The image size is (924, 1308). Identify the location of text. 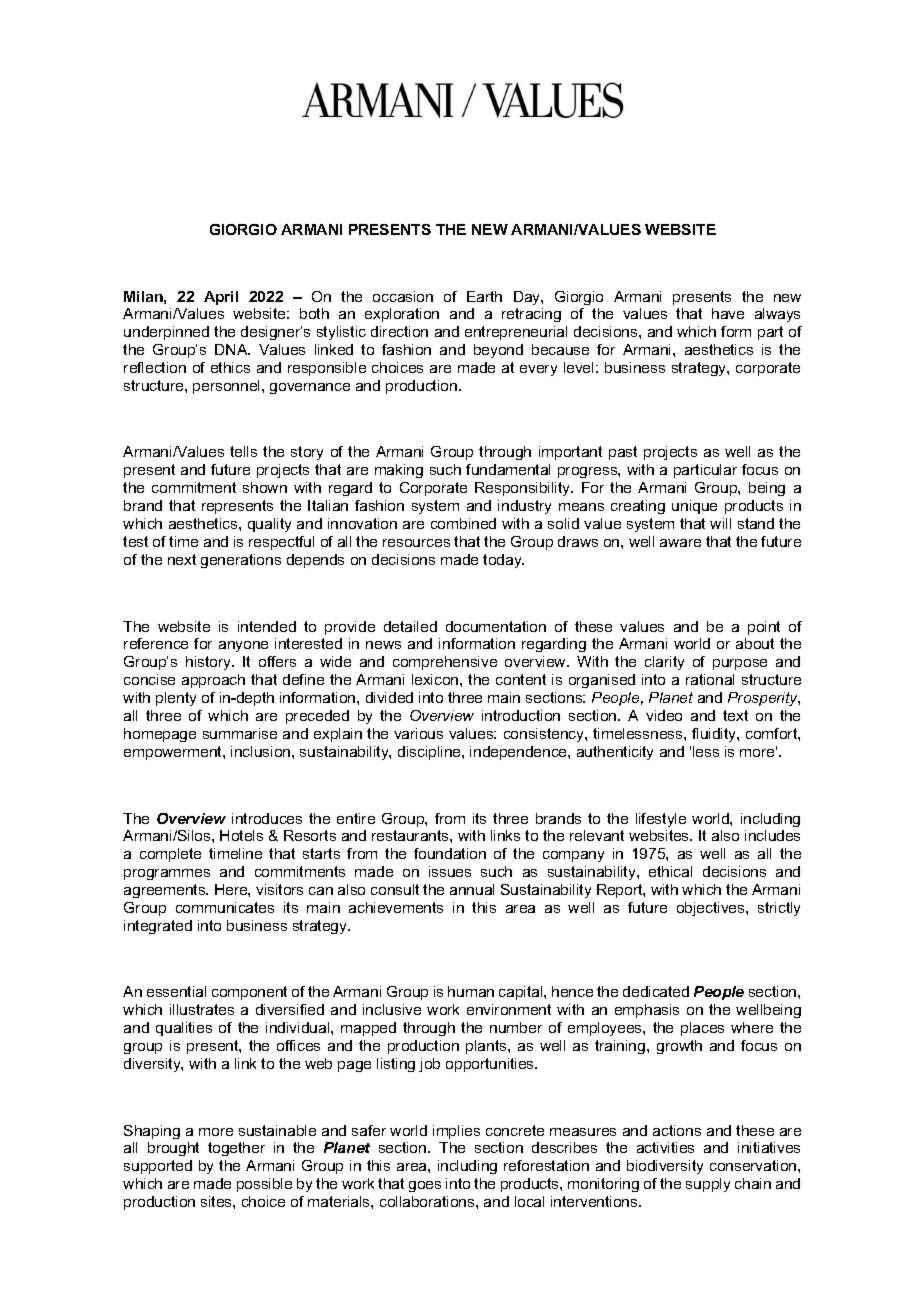
(735, 715).
